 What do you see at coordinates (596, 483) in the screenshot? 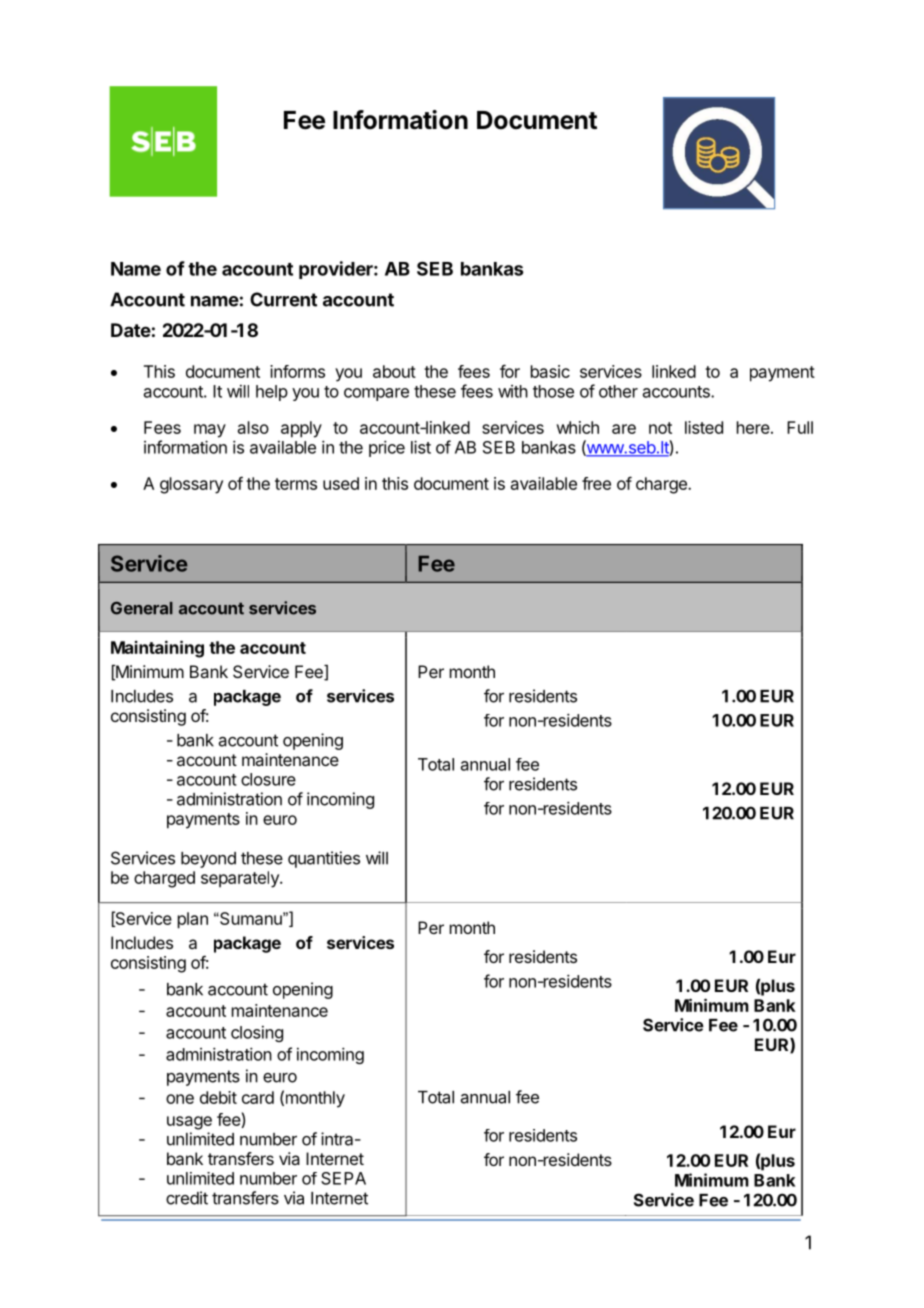
I see `free` at bounding box center [596, 483].
